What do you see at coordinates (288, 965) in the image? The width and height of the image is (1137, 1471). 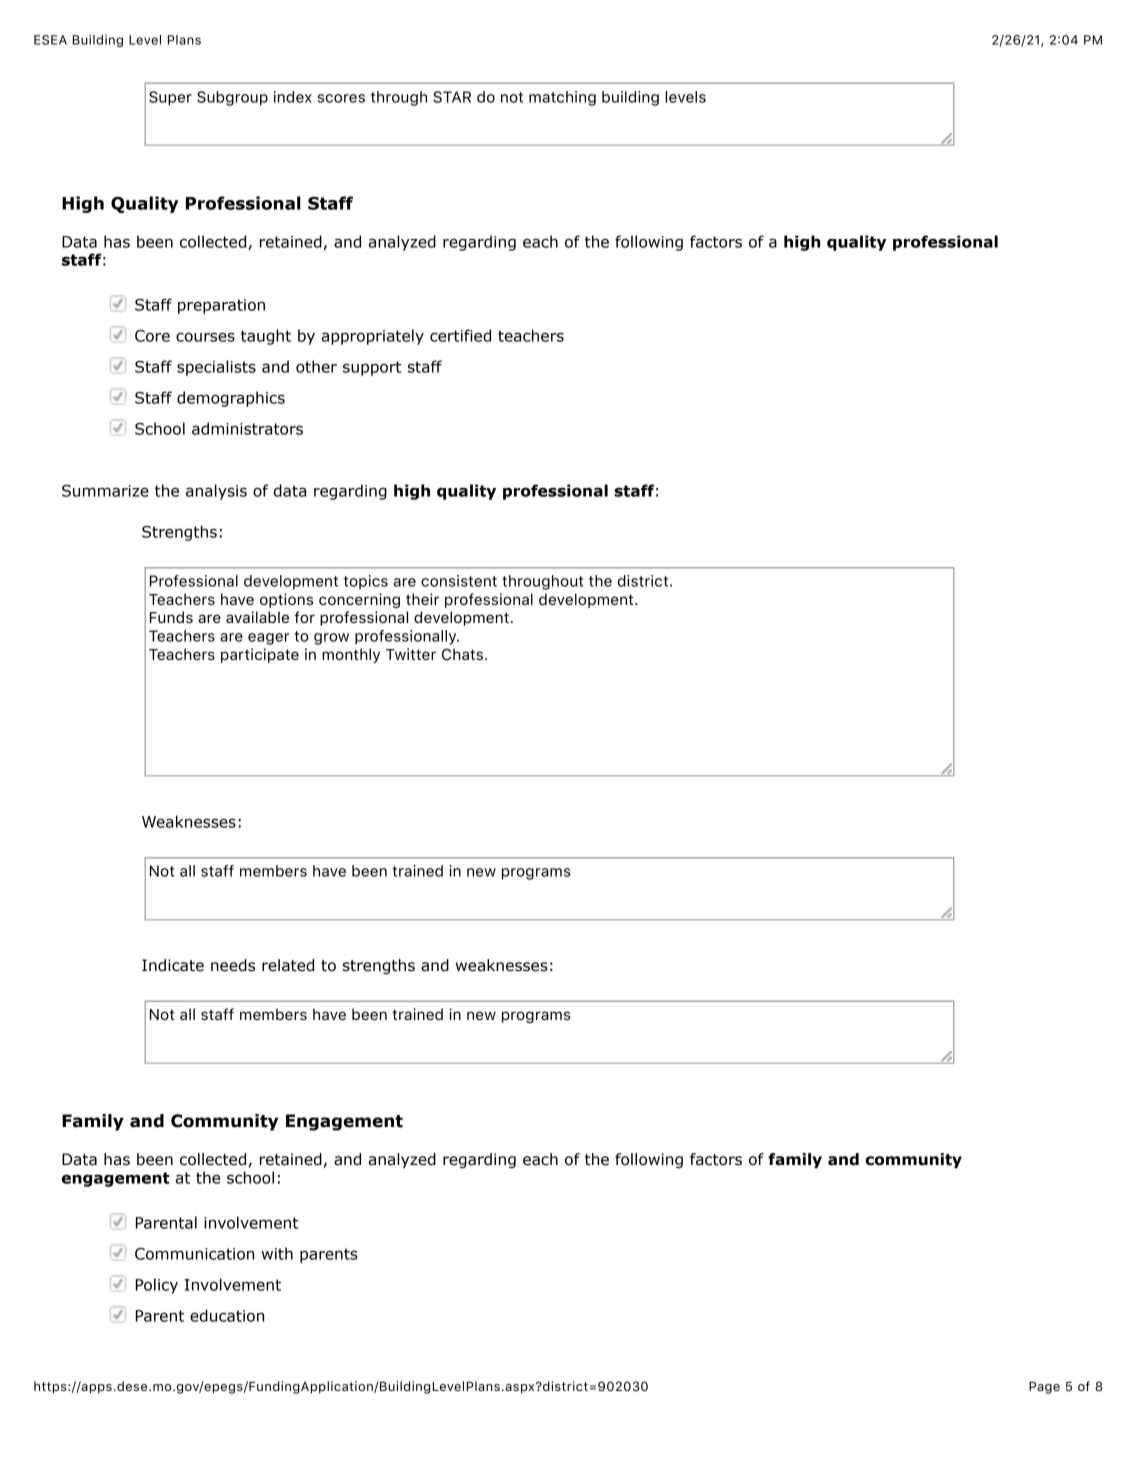 I see `related` at bounding box center [288, 965].
